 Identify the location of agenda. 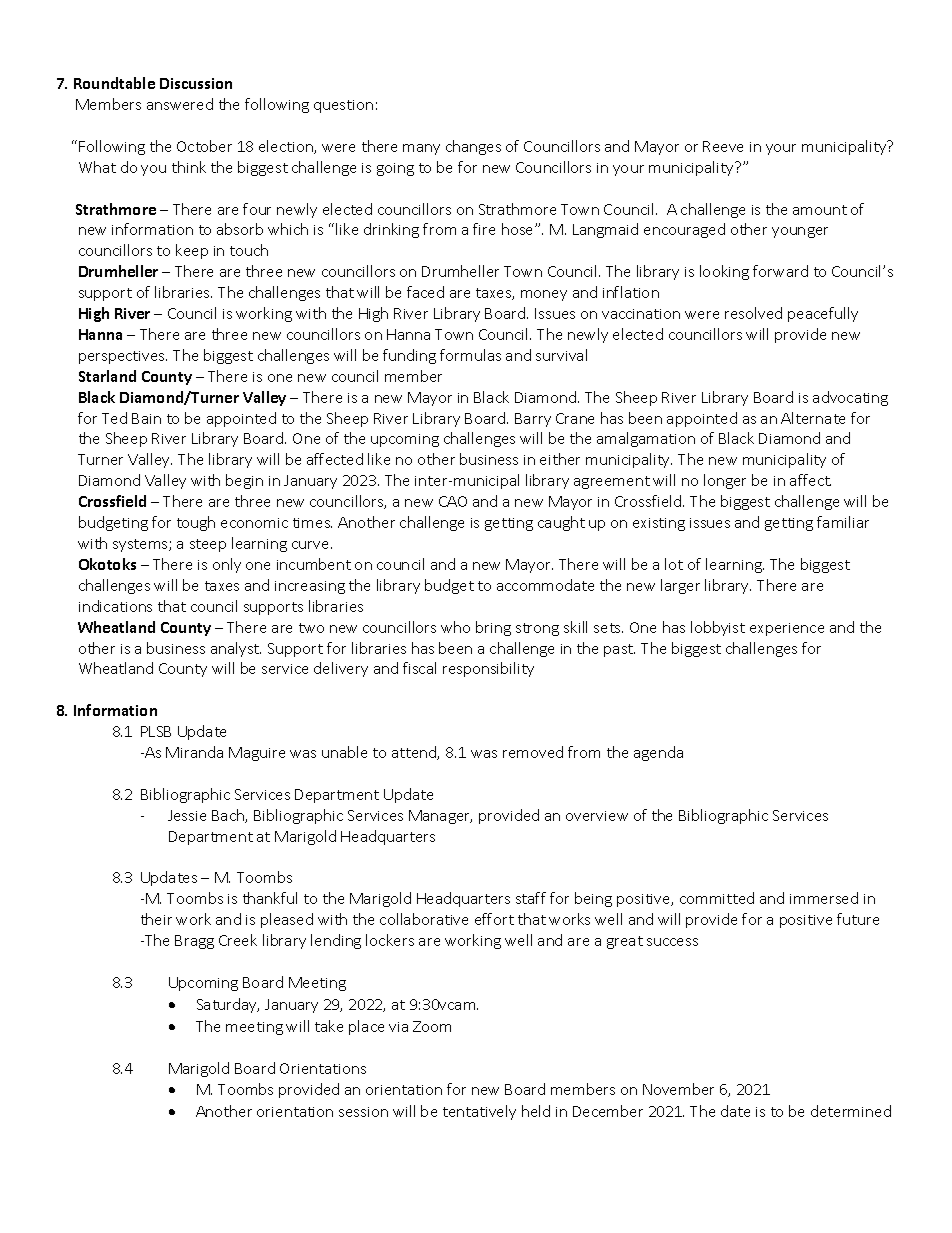
(658, 753).
